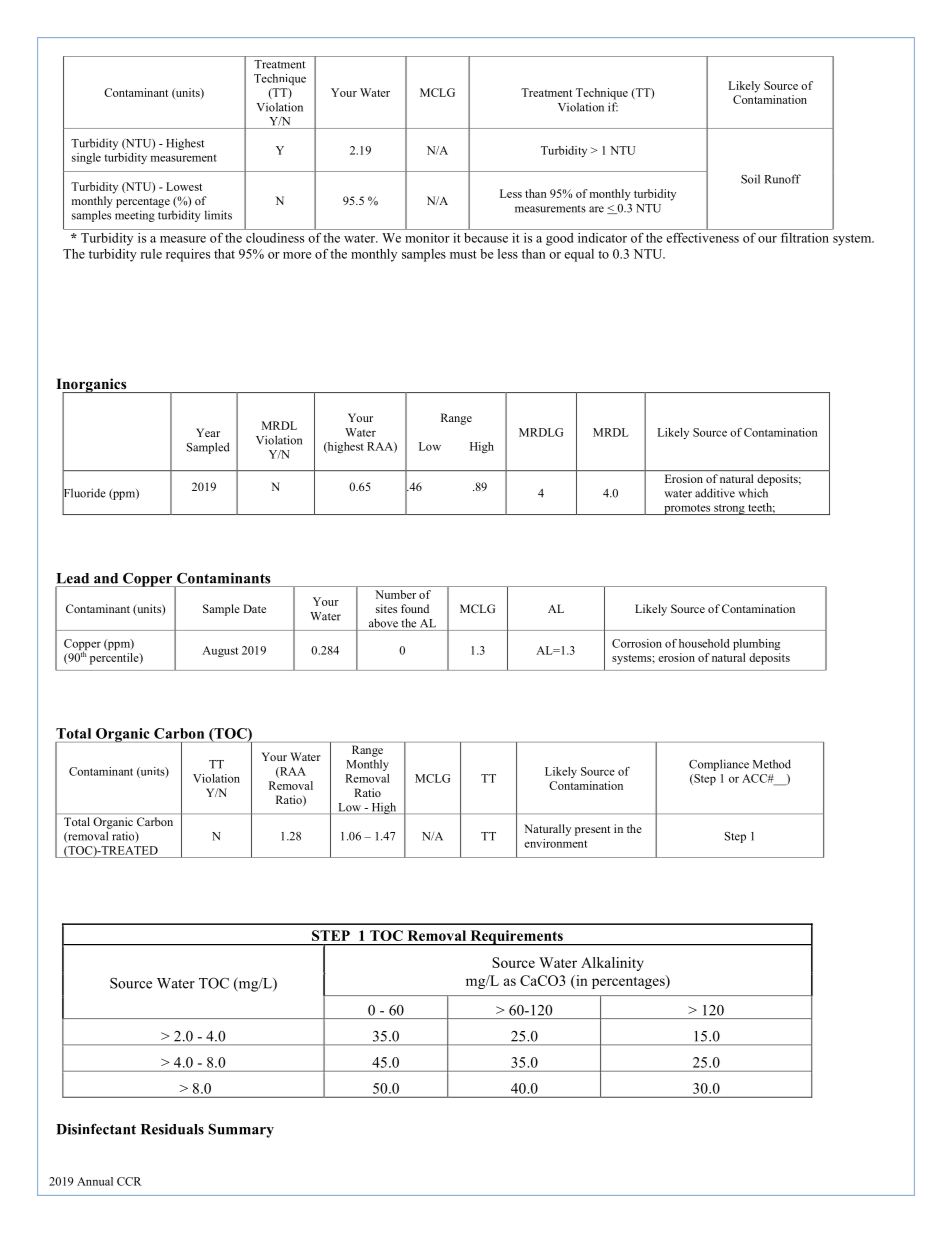 This screenshot has width=952, height=1233. What do you see at coordinates (719, 765) in the screenshot?
I see `Compliance` at bounding box center [719, 765].
